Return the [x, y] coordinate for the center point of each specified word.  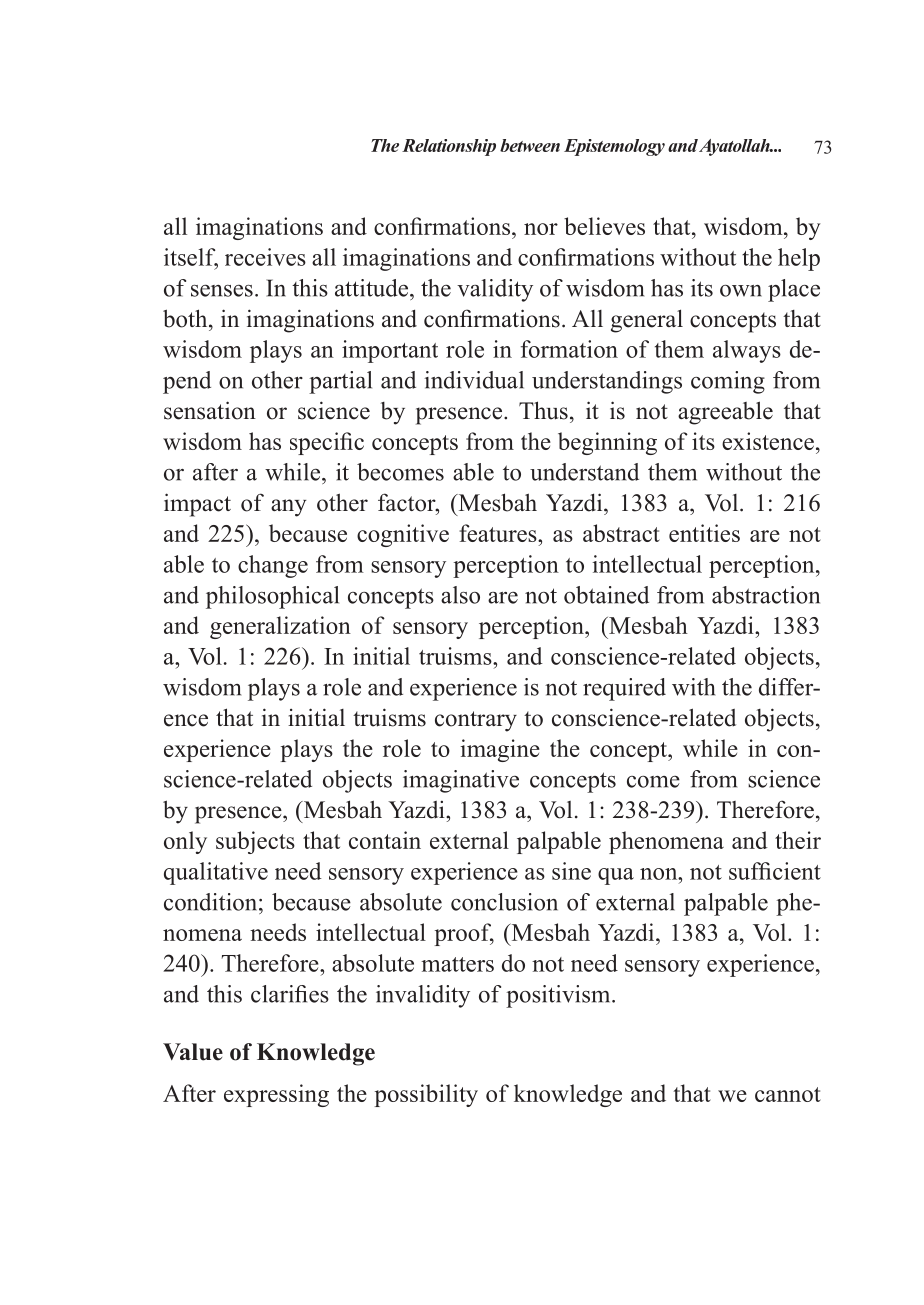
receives [265, 257]
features [499, 533]
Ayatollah [735, 147]
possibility [426, 1095]
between [530, 145]
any [288, 508]
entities [704, 533]
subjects [255, 842]
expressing [276, 1095]
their [798, 840]
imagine [500, 750]
